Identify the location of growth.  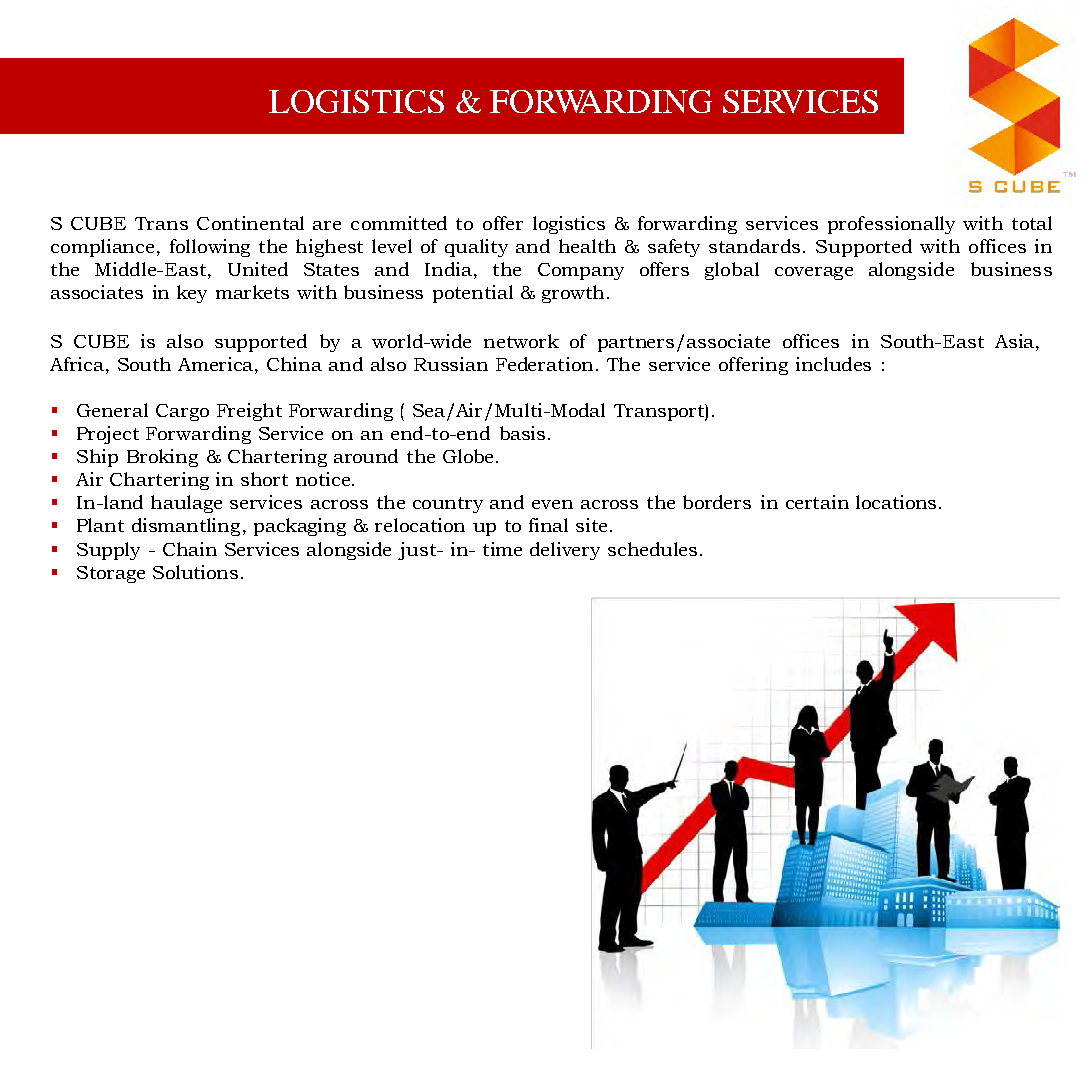
(573, 294).
